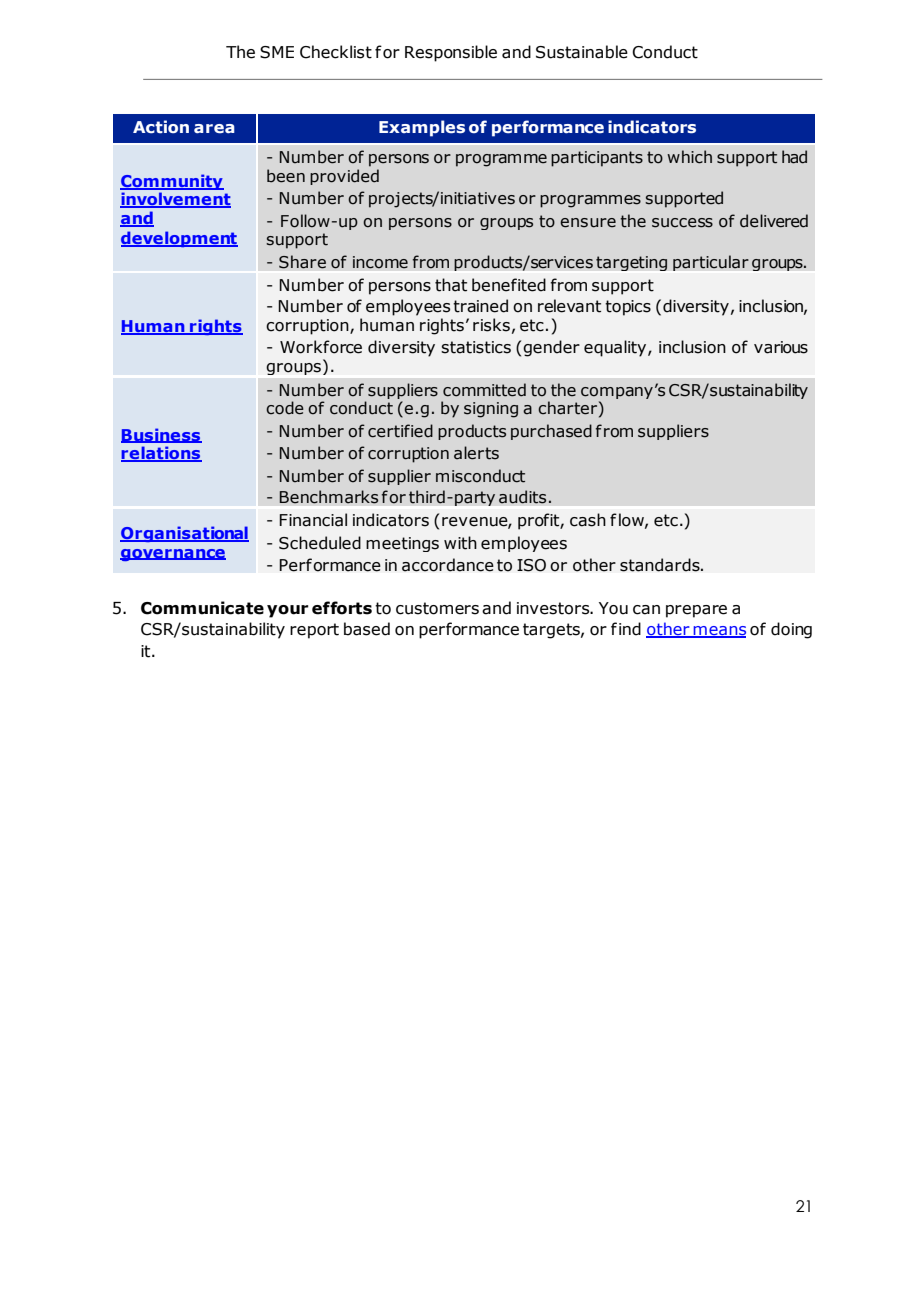 This screenshot has width=924, height=1308. Describe the element at coordinates (202, 608) in the screenshot. I see `Communicate` at that location.
